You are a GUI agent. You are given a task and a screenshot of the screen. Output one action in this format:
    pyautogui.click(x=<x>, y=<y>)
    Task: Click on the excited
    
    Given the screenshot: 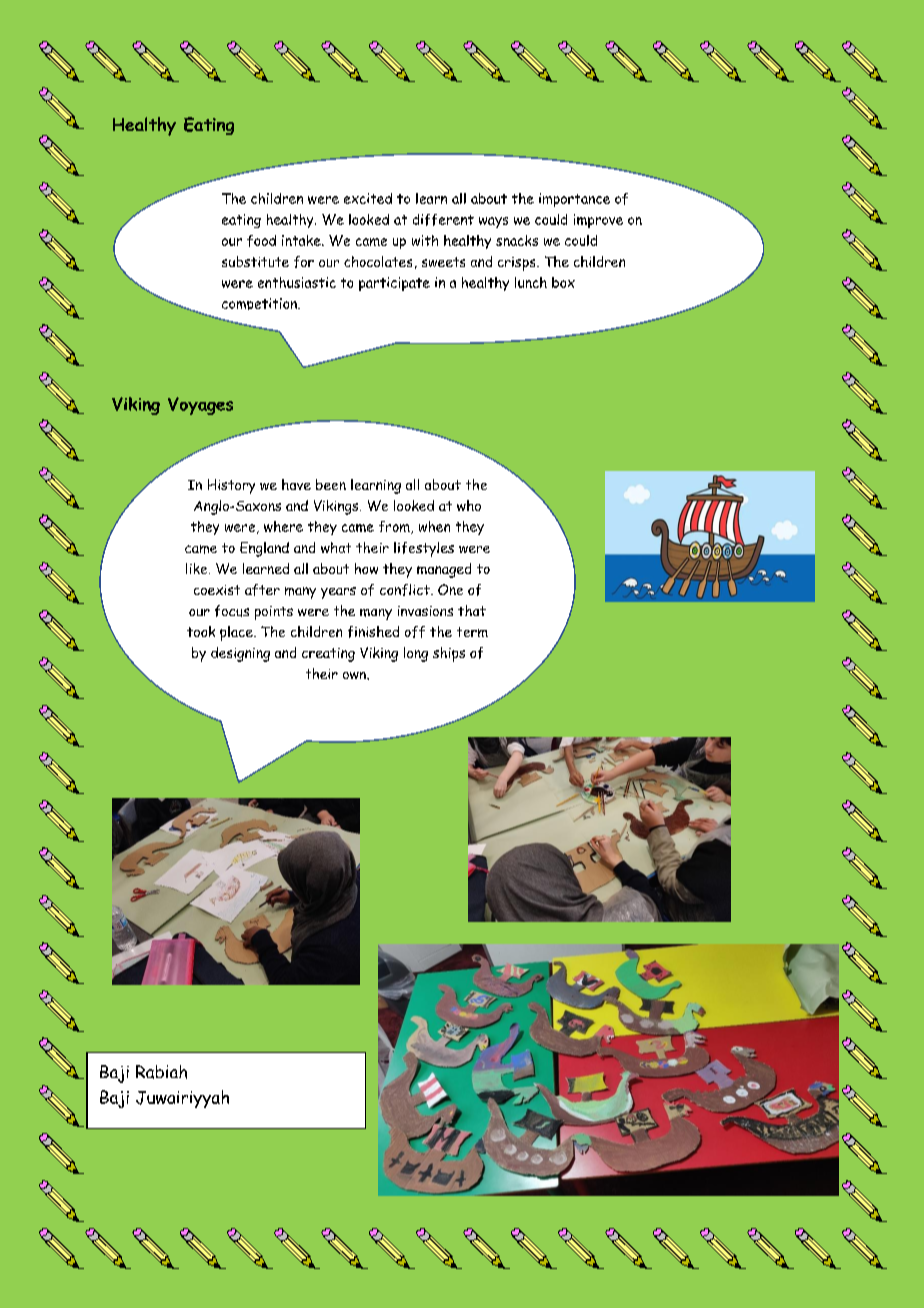 What is the action you would take?
    pyautogui.click(x=368, y=198)
